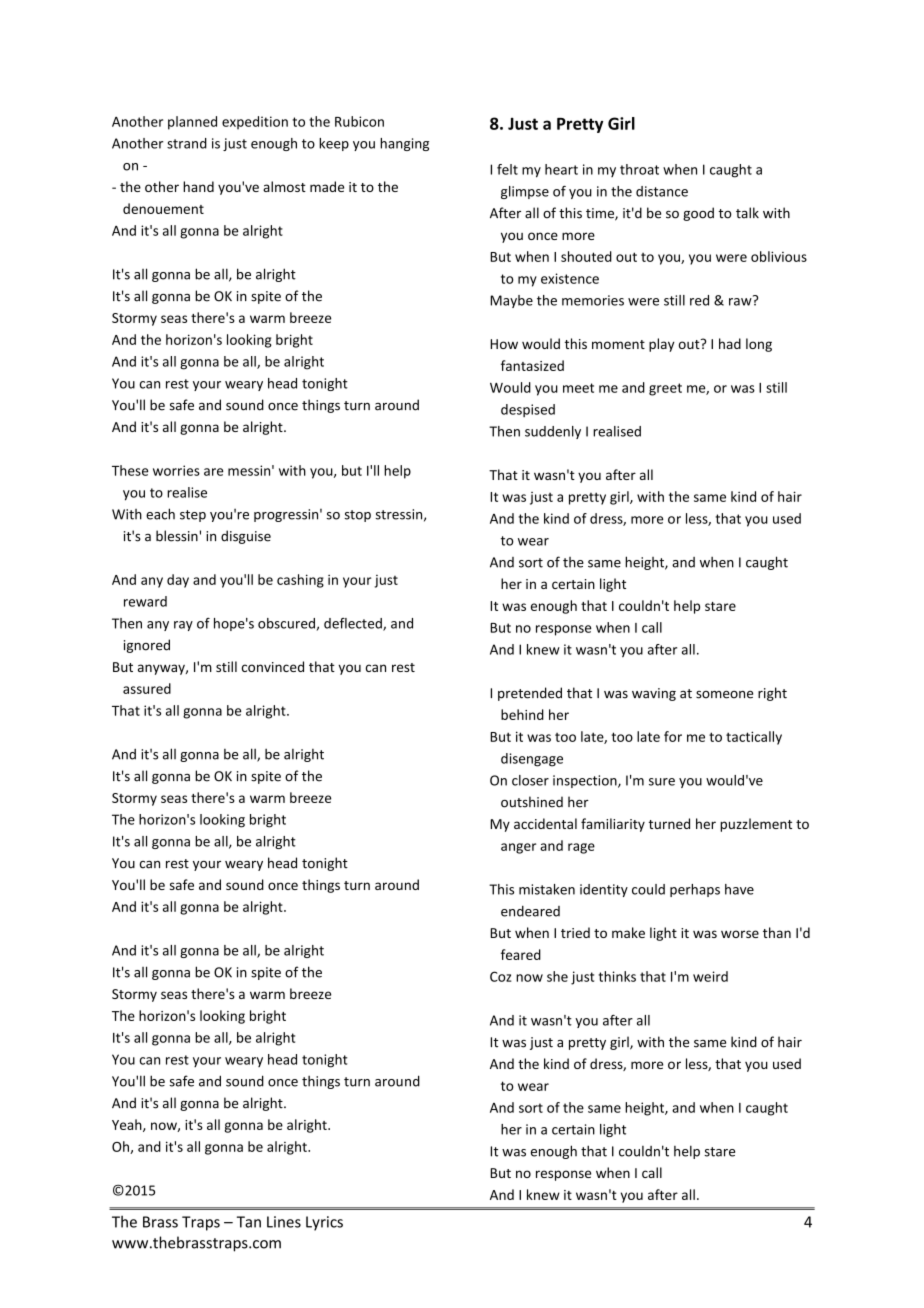 This document has height=1308, width=924. What do you see at coordinates (284, 1222) in the document?
I see `Lines` at bounding box center [284, 1222].
